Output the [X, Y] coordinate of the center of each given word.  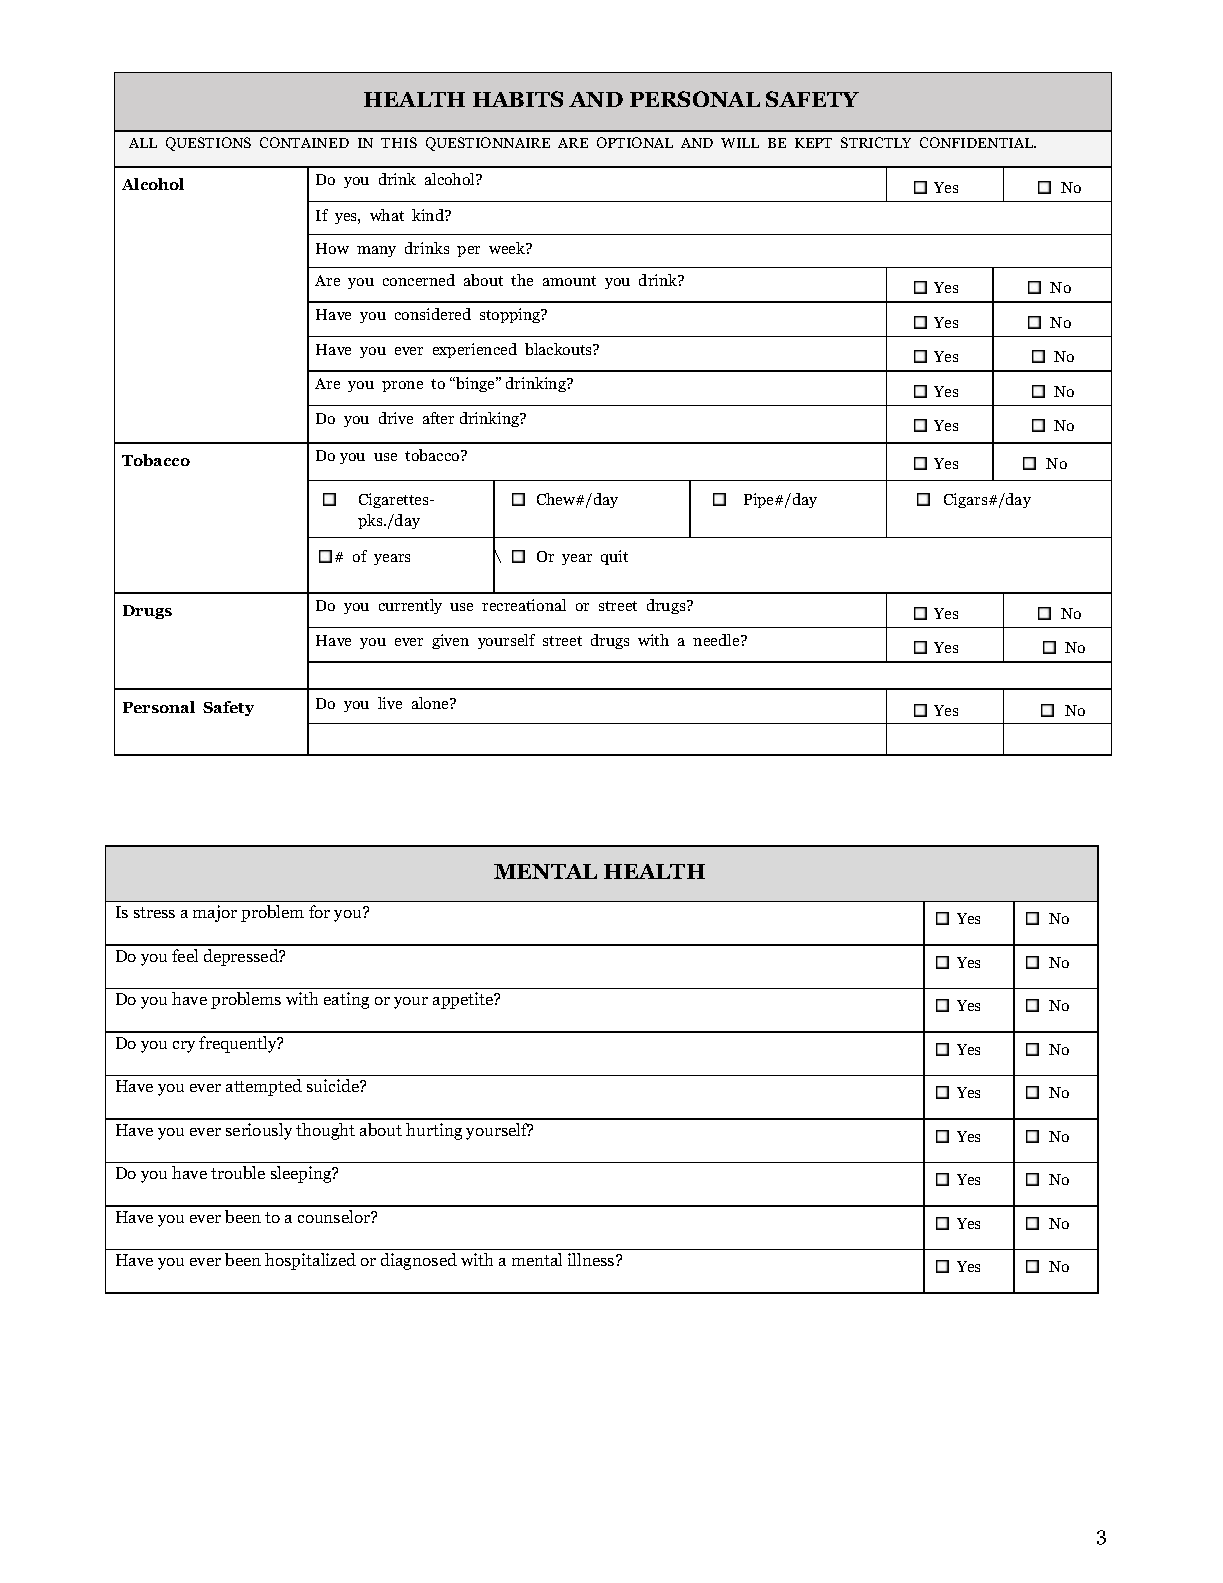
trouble [238, 1172]
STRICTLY [876, 142]
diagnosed [419, 1261]
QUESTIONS [208, 144]
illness [592, 1259]
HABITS [518, 99]
